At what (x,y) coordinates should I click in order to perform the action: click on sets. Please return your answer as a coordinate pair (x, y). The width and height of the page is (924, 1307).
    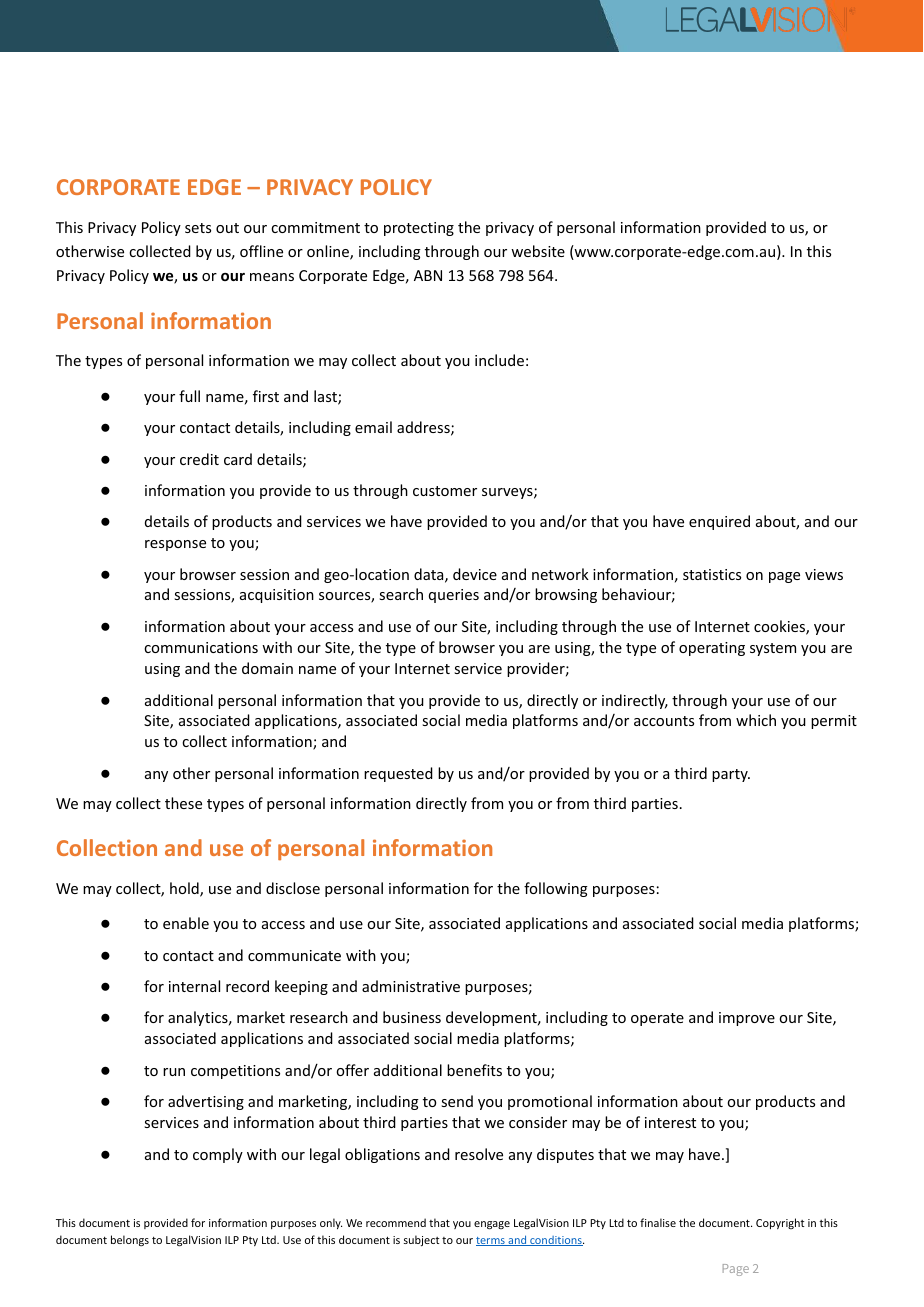
    Looking at the image, I should click on (198, 228).
